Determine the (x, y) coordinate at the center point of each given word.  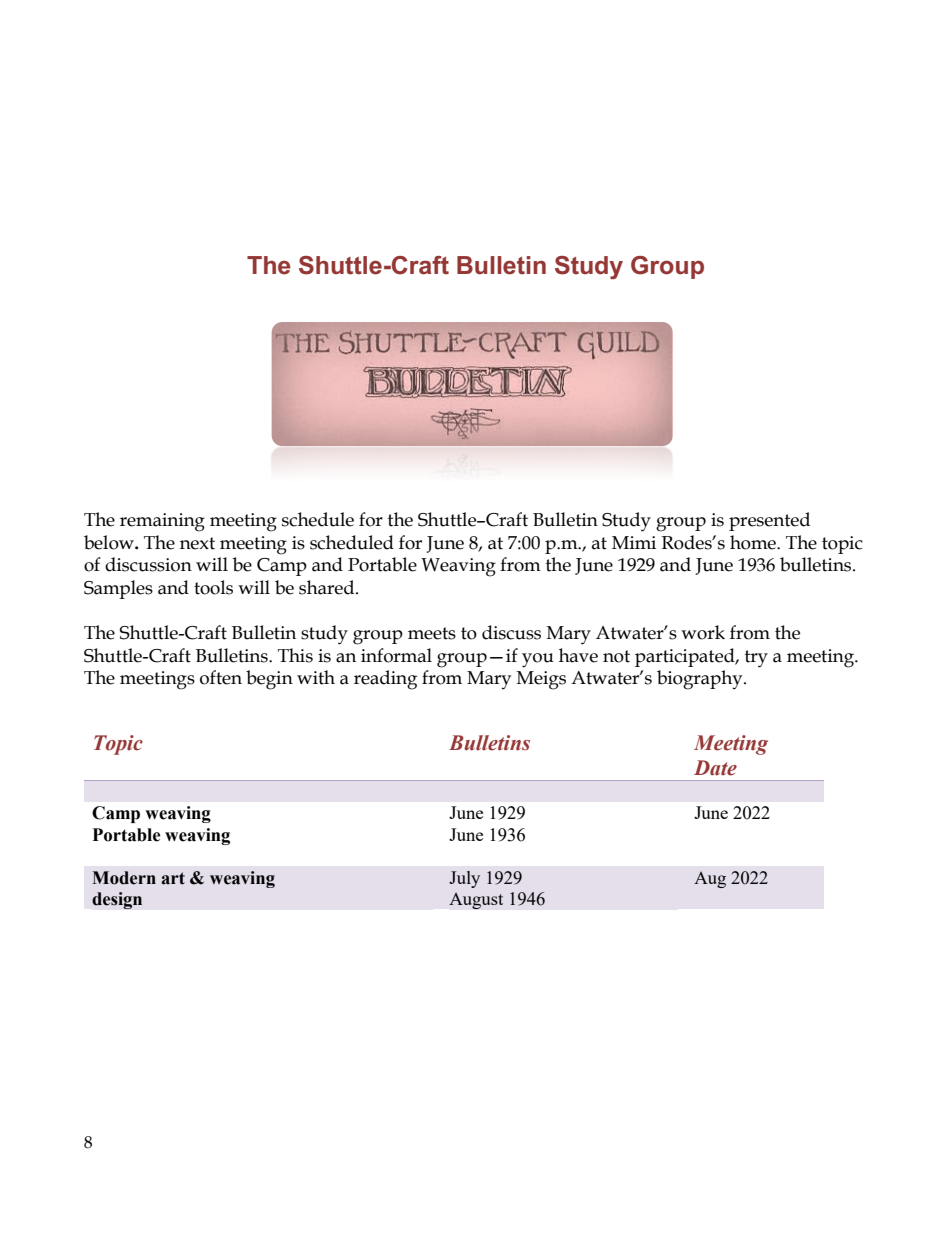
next (197, 543)
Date (715, 768)
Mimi (634, 542)
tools (213, 587)
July (464, 879)
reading (385, 680)
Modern (124, 878)
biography (701, 680)
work (703, 632)
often (221, 677)
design (117, 900)
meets (432, 633)
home (754, 542)
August (476, 900)
